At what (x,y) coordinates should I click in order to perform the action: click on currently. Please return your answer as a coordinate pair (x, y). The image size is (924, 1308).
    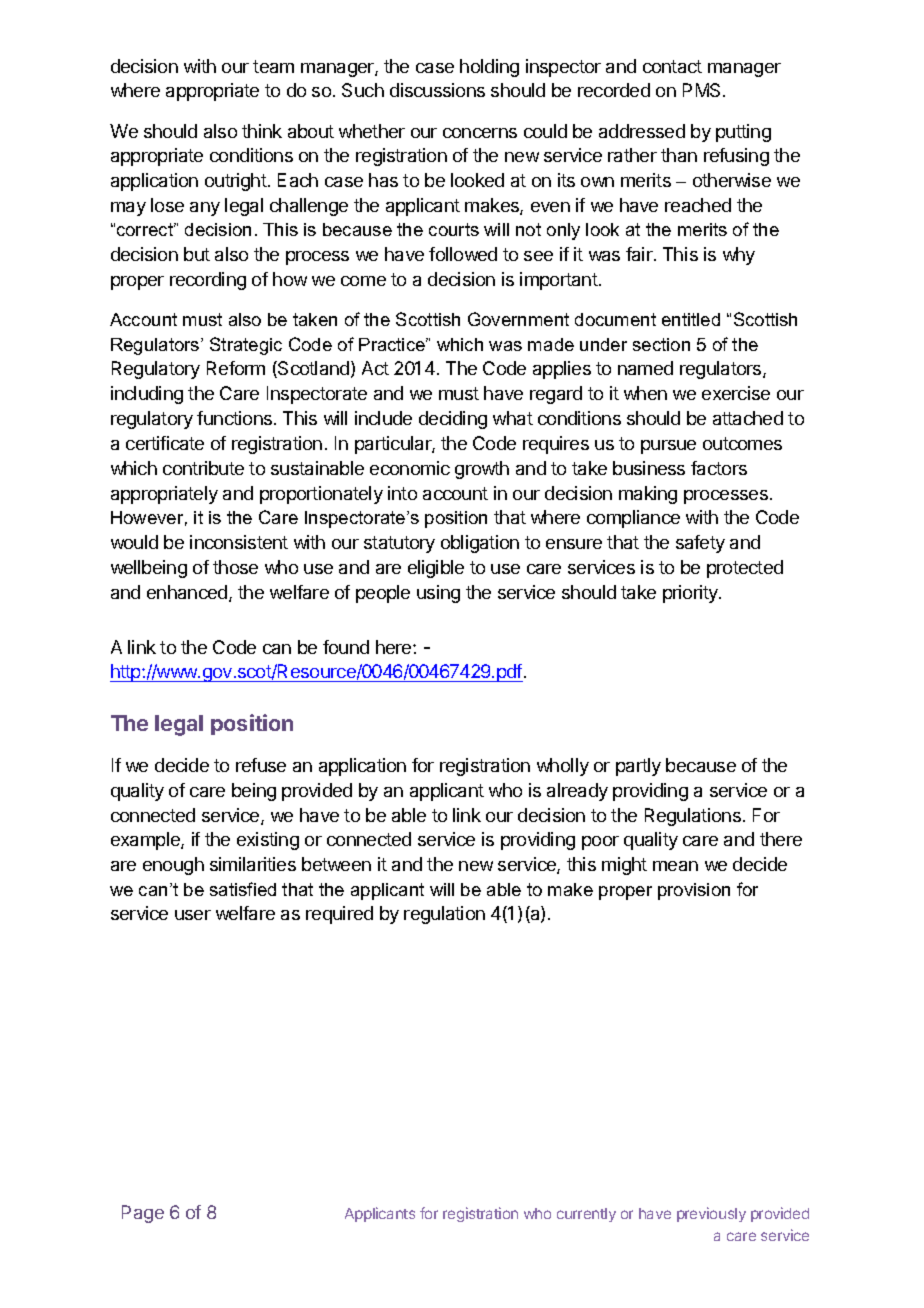
    Looking at the image, I should click on (586, 1215).
